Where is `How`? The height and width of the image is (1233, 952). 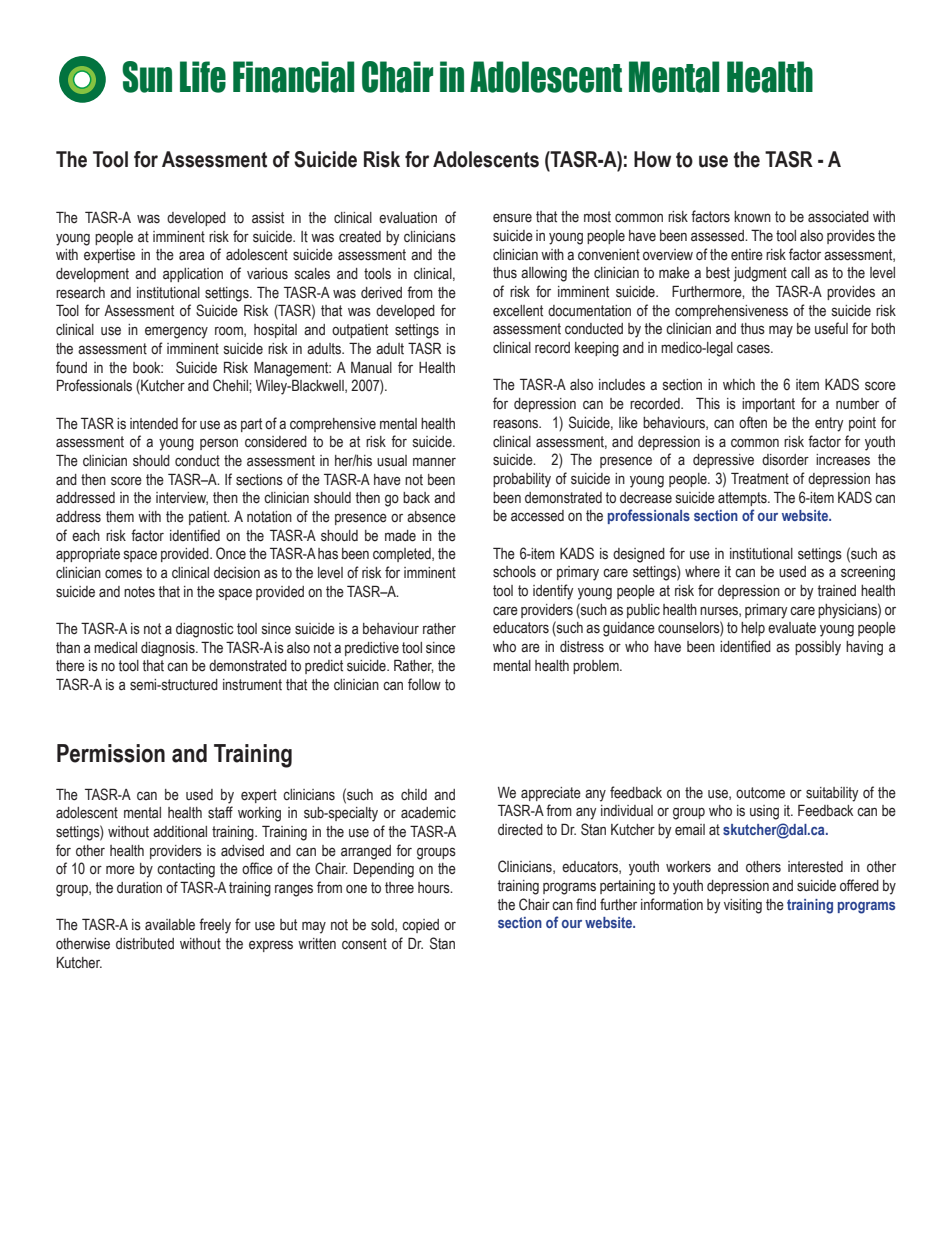
How is located at coordinates (652, 159).
